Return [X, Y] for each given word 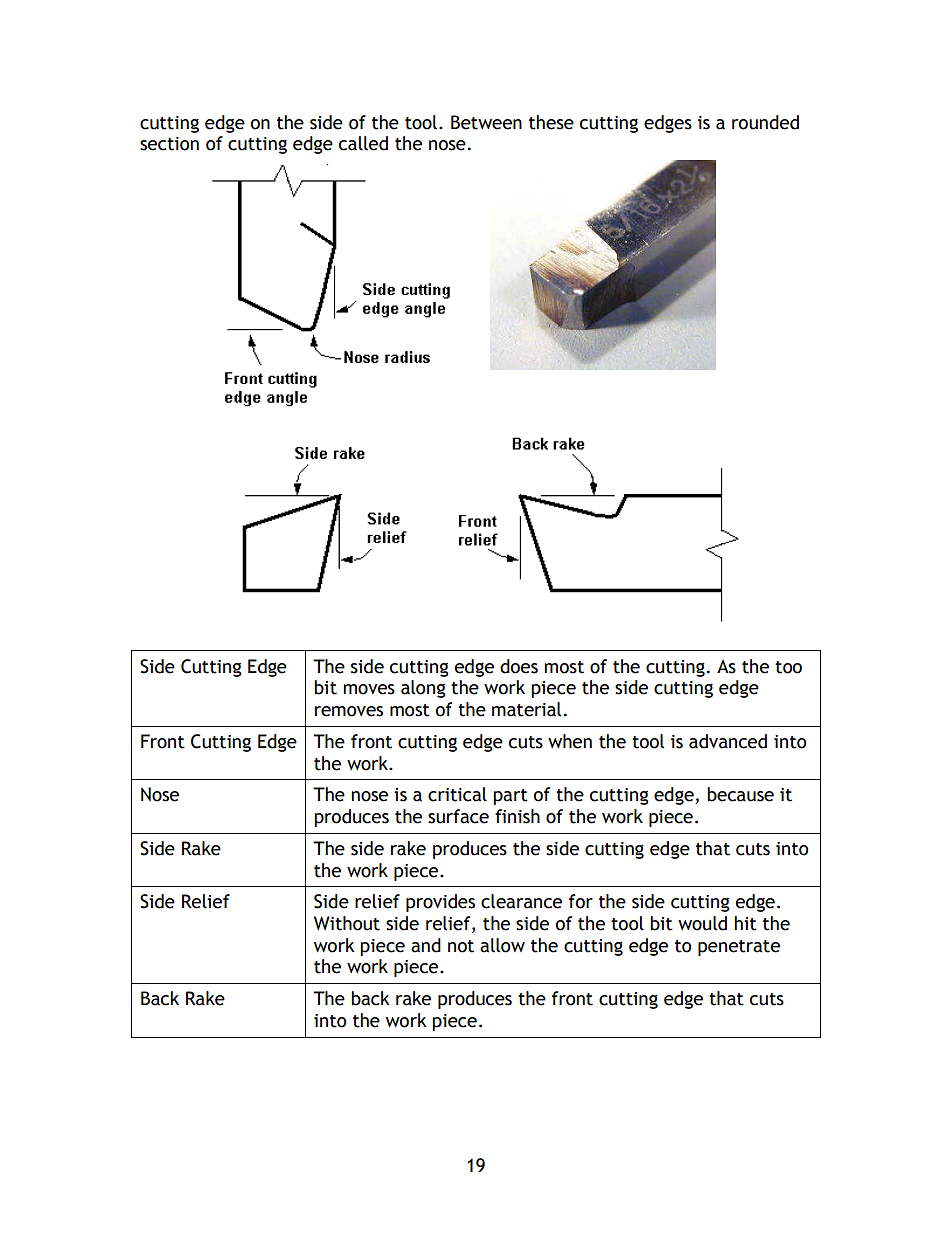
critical [457, 794]
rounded [765, 122]
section [169, 144]
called [363, 143]
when [570, 741]
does [519, 666]
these [551, 122]
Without [347, 923]
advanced [728, 741]
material [526, 709]
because [740, 794]
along [423, 689]
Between [486, 122]
